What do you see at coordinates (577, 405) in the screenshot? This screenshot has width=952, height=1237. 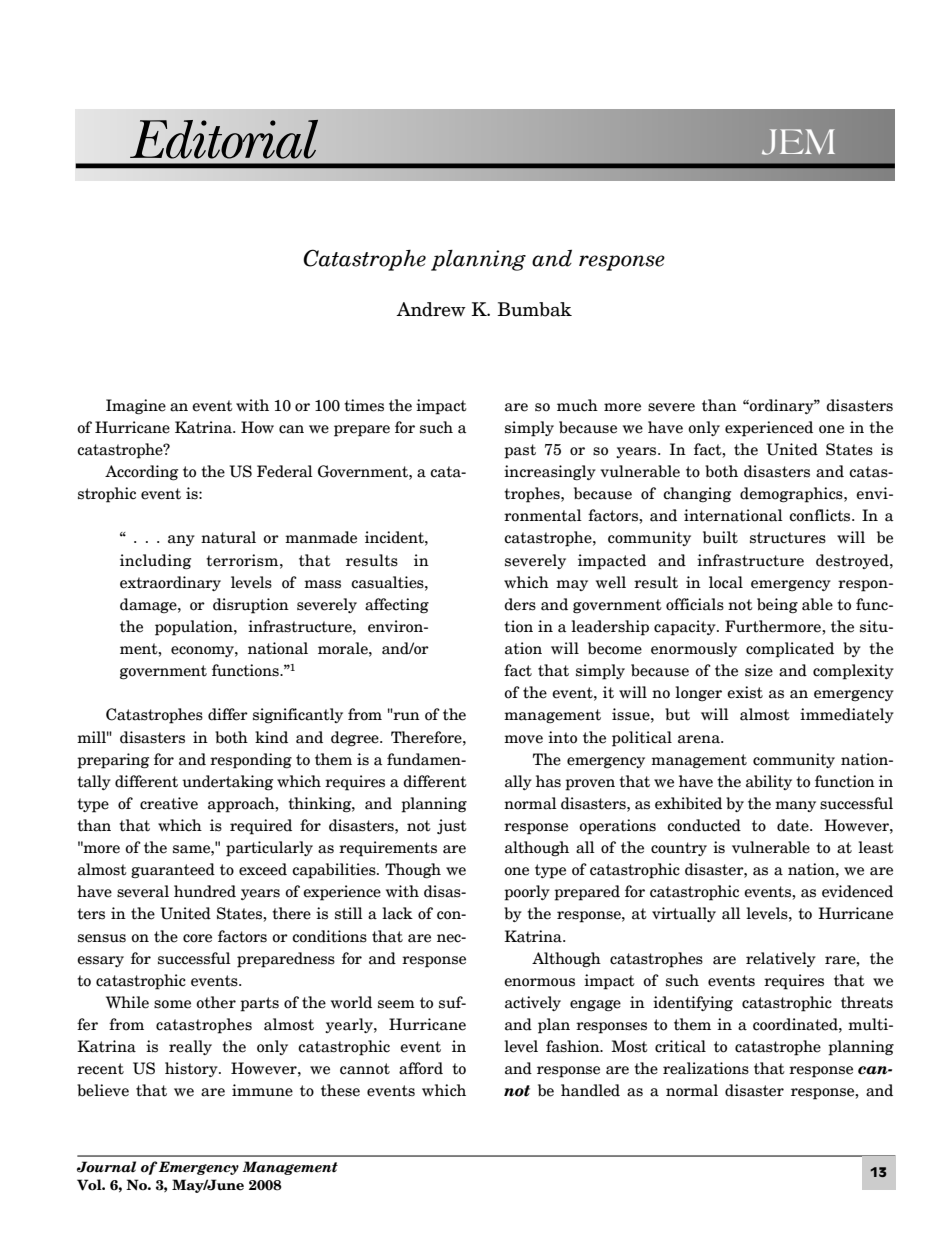 I see `much` at bounding box center [577, 405].
